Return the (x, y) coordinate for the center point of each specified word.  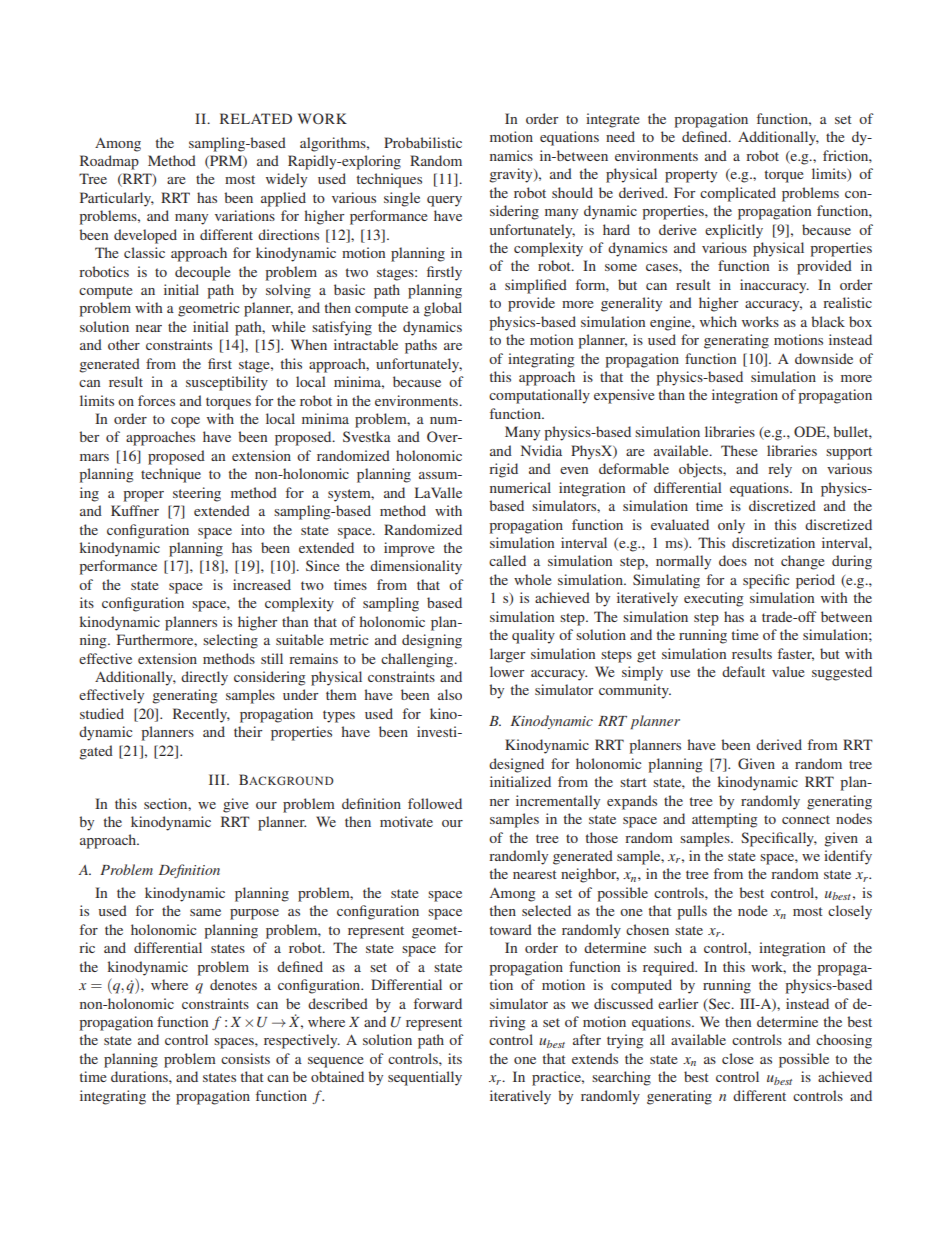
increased (262, 584)
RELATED (256, 118)
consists (245, 1058)
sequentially (425, 1078)
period (815, 581)
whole (532, 579)
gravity (512, 175)
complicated (738, 194)
